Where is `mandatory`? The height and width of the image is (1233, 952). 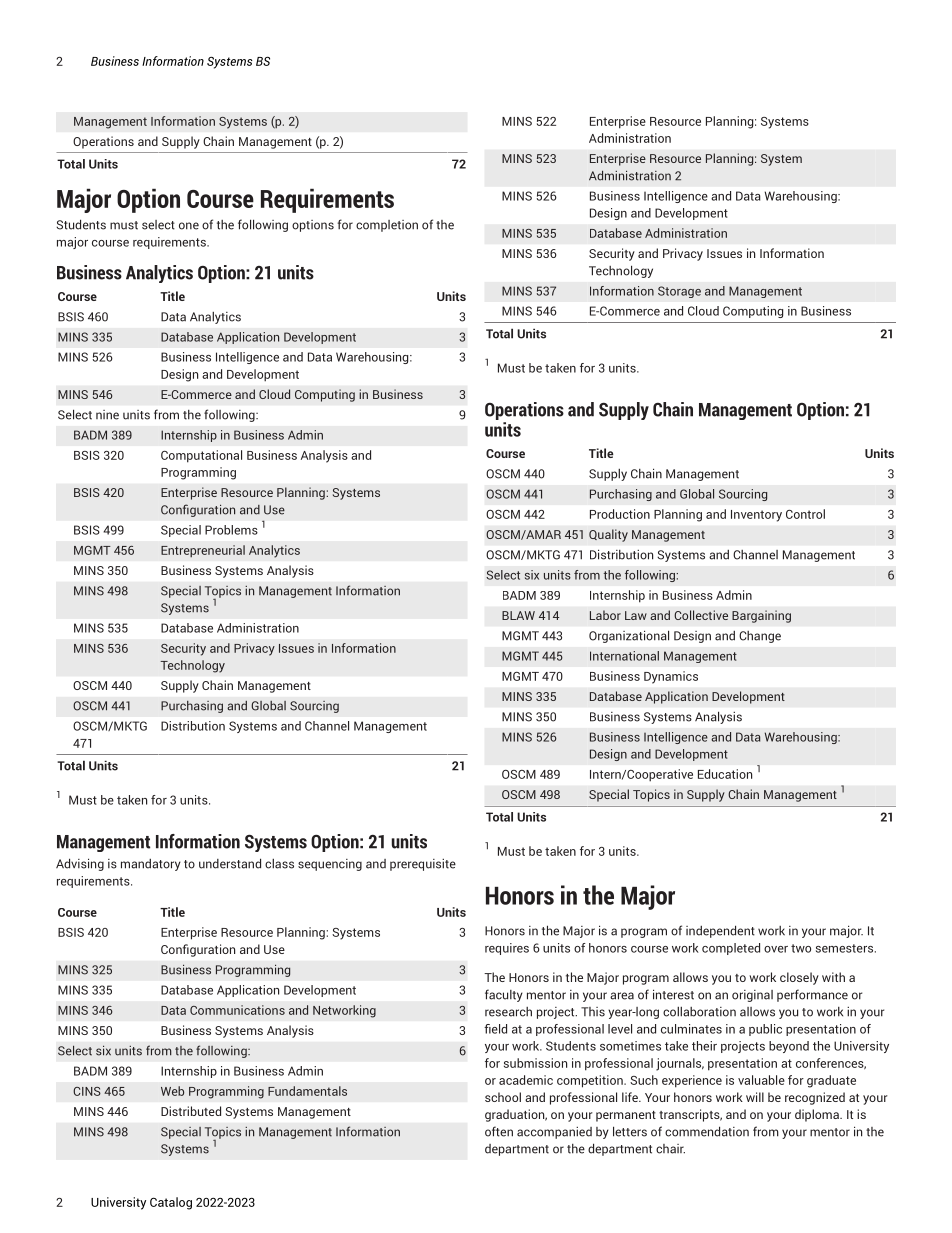 mandatory is located at coordinates (151, 865).
